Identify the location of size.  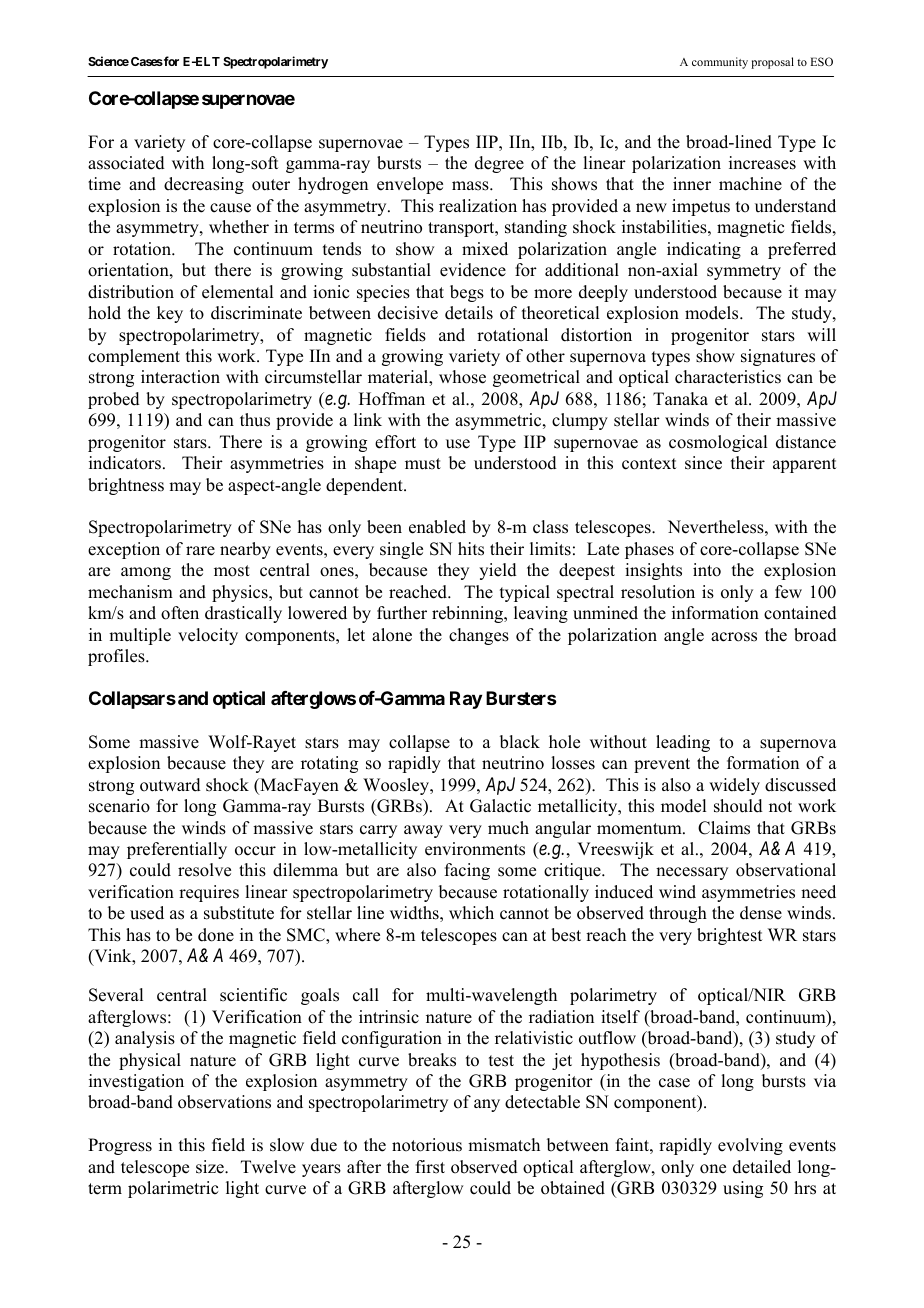
(211, 1167).
